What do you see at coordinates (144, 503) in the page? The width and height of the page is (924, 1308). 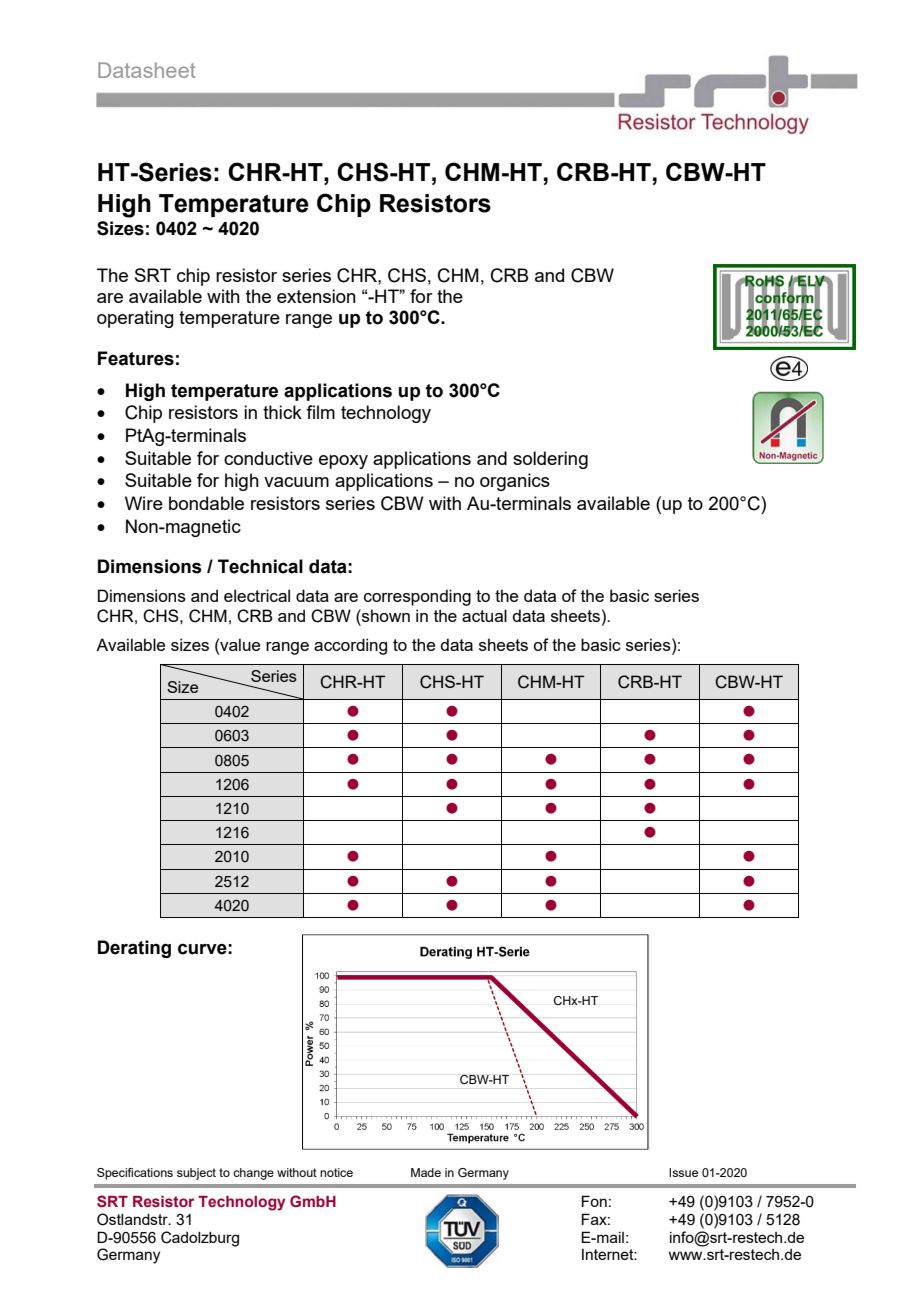 I see `Wire` at bounding box center [144, 503].
